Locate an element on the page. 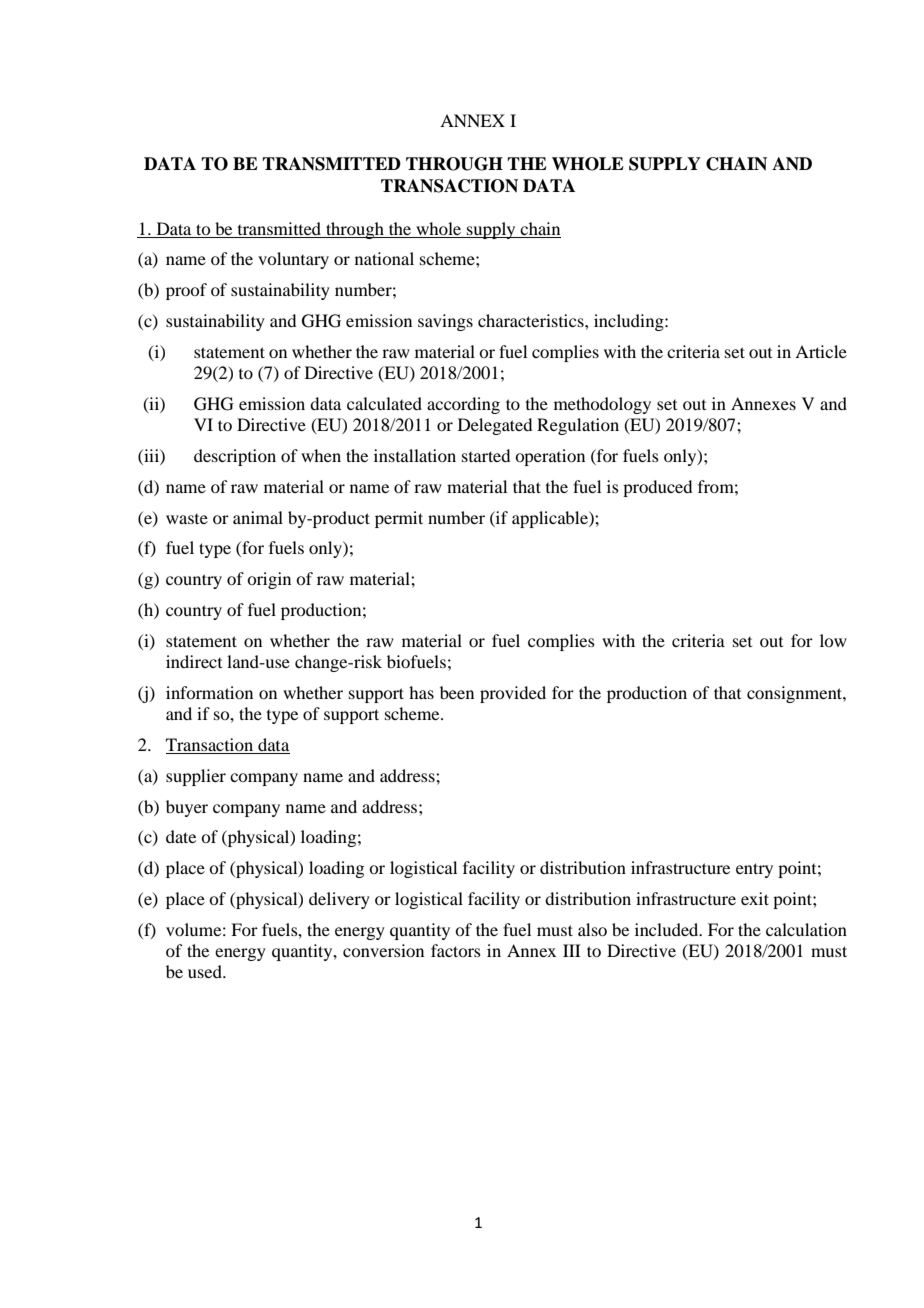  voluntary is located at coordinates (293, 260).
